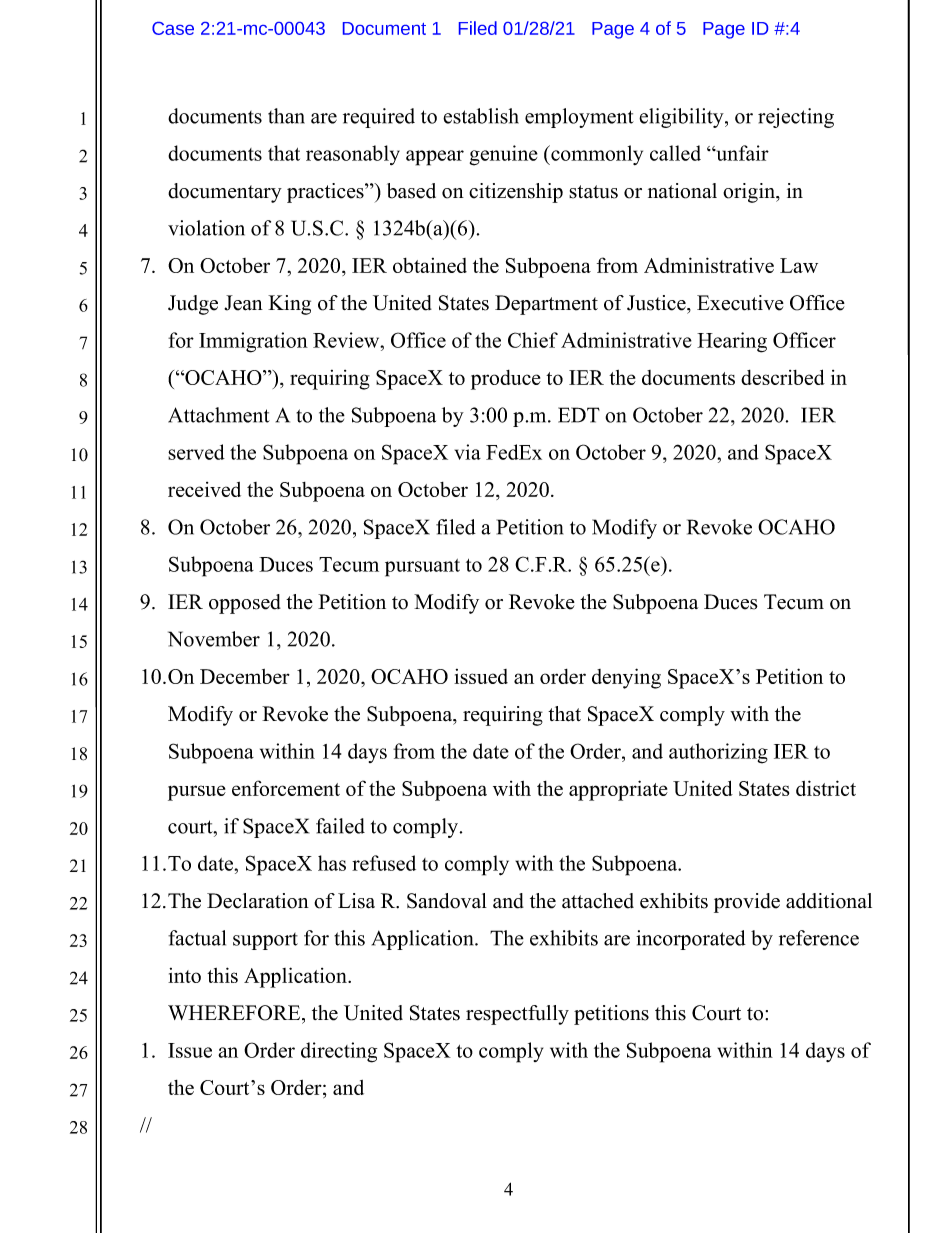 This page has width=952, height=1233. What do you see at coordinates (235, 1013) in the page?
I see `WHEREFORE` at bounding box center [235, 1013].
